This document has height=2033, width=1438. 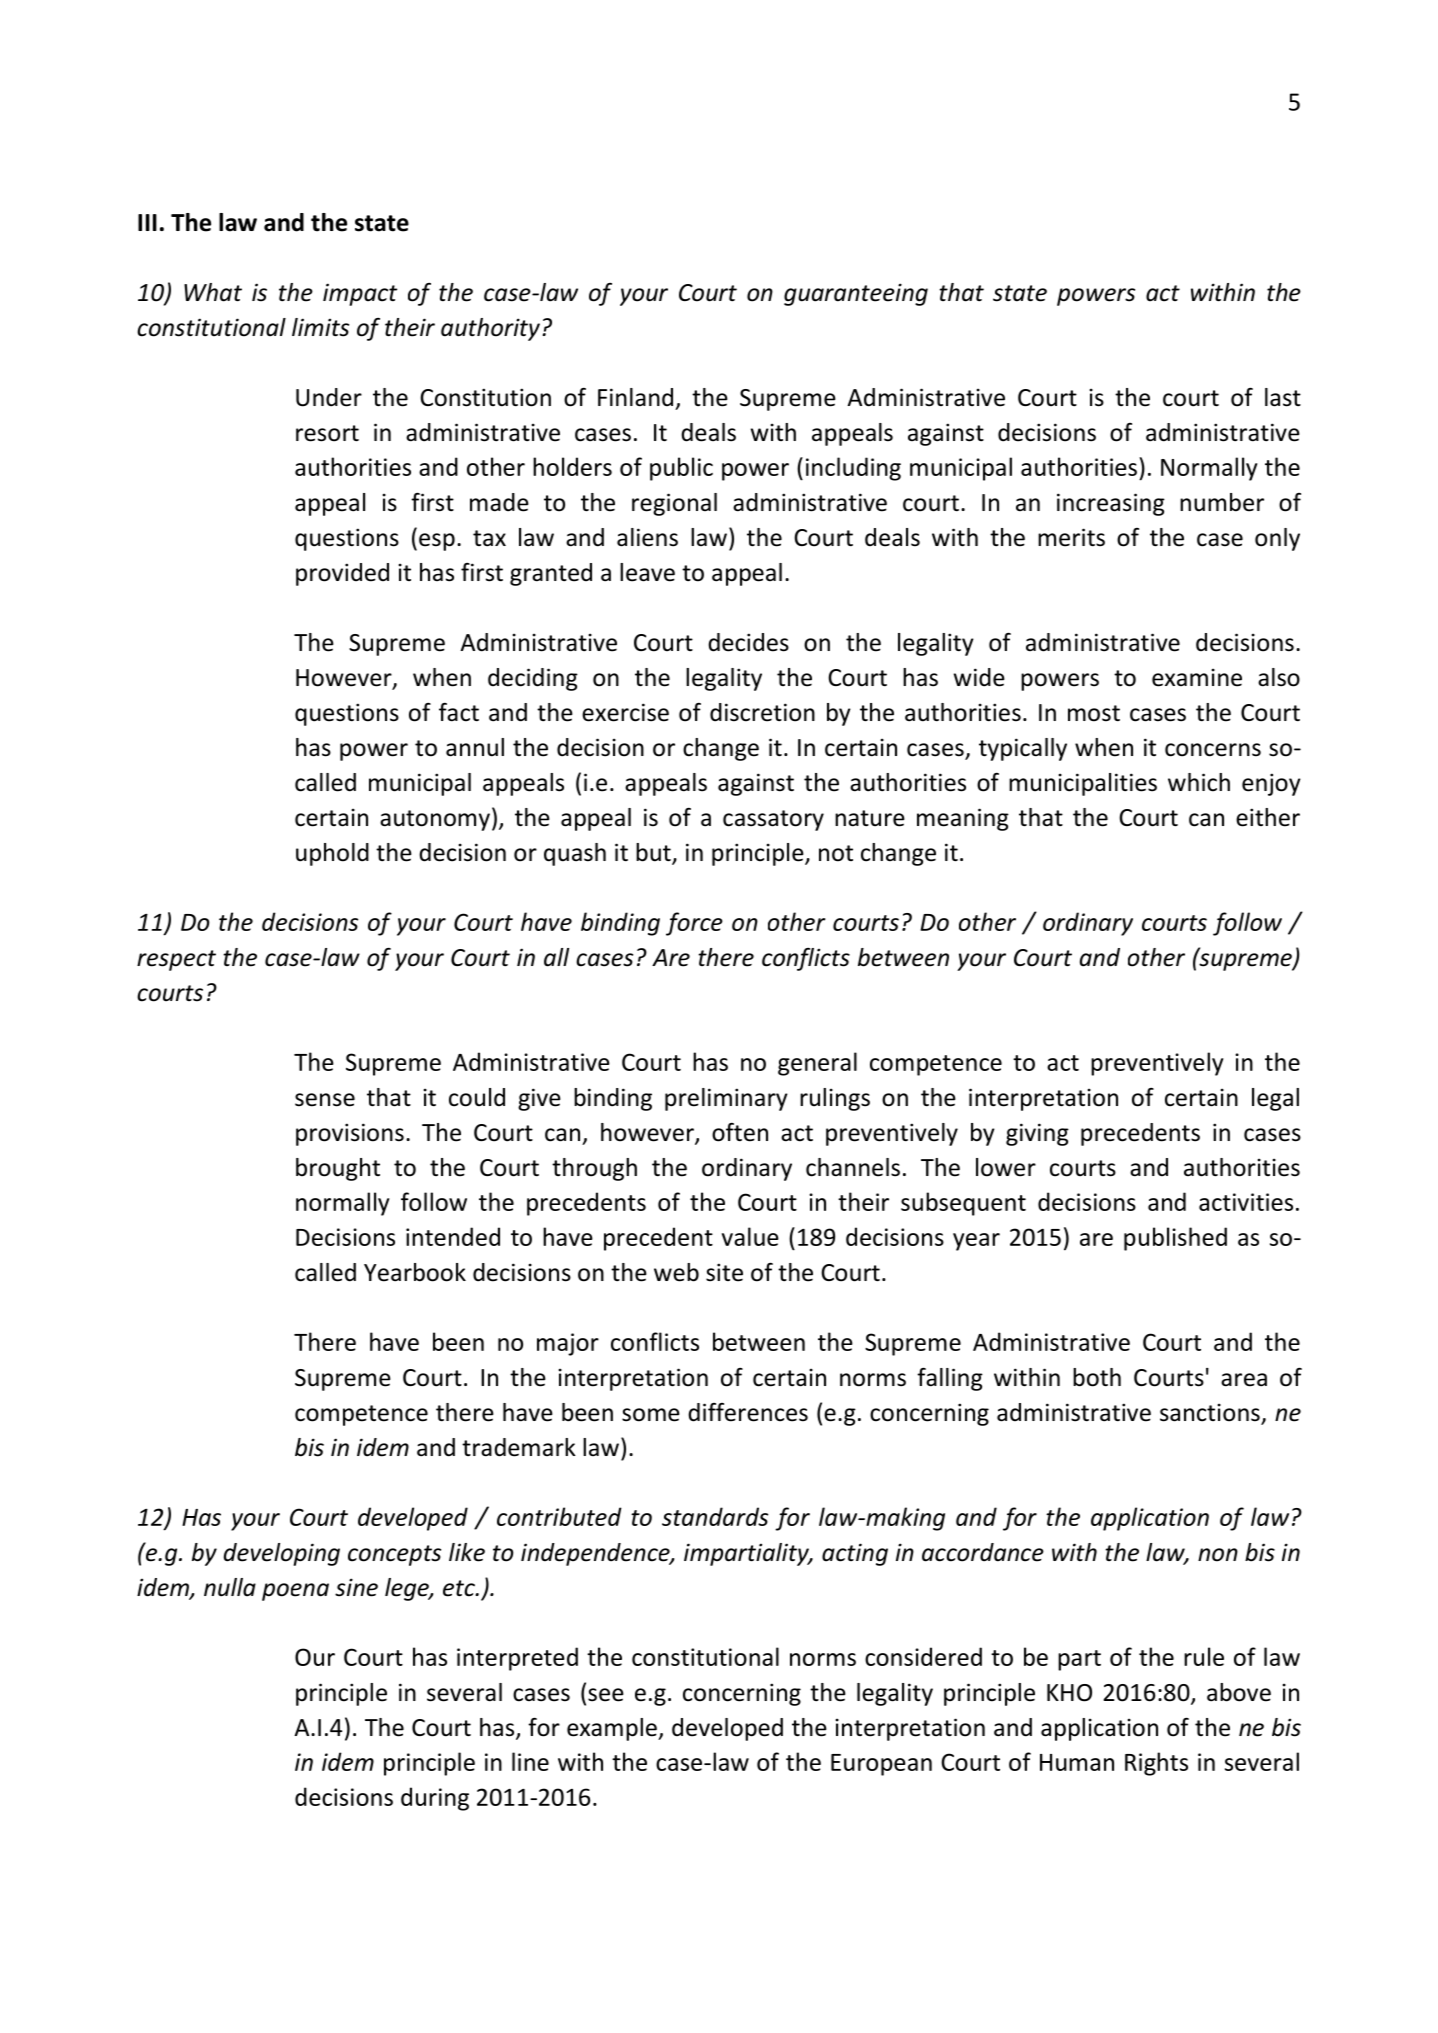 I want to click on giving, so click(x=1037, y=1134).
